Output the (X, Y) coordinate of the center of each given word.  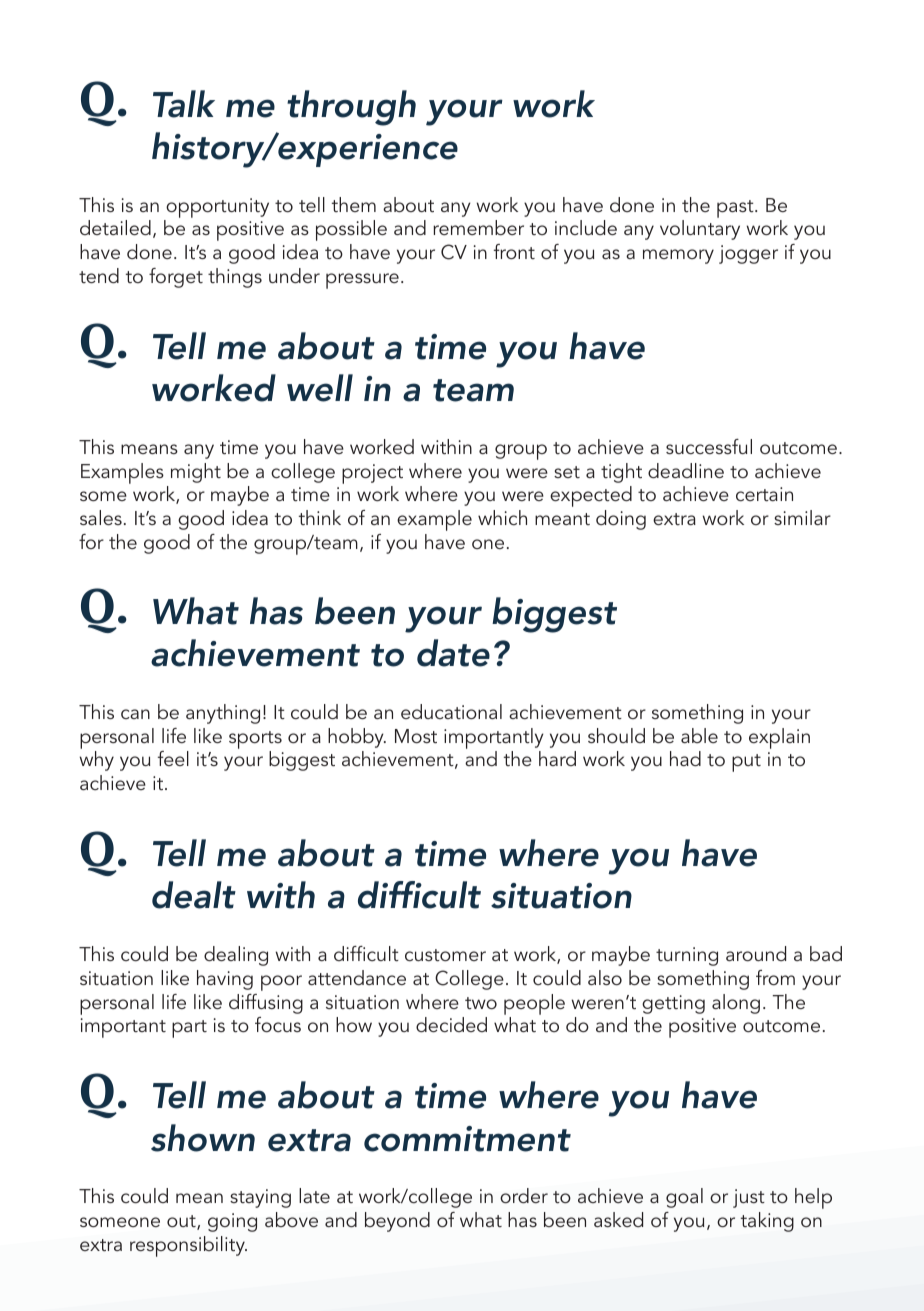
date (453, 653)
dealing (236, 956)
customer (445, 955)
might (196, 473)
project (372, 474)
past (736, 209)
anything (223, 714)
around (756, 953)
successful (709, 446)
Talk (184, 104)
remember (478, 227)
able (699, 735)
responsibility (188, 1246)
